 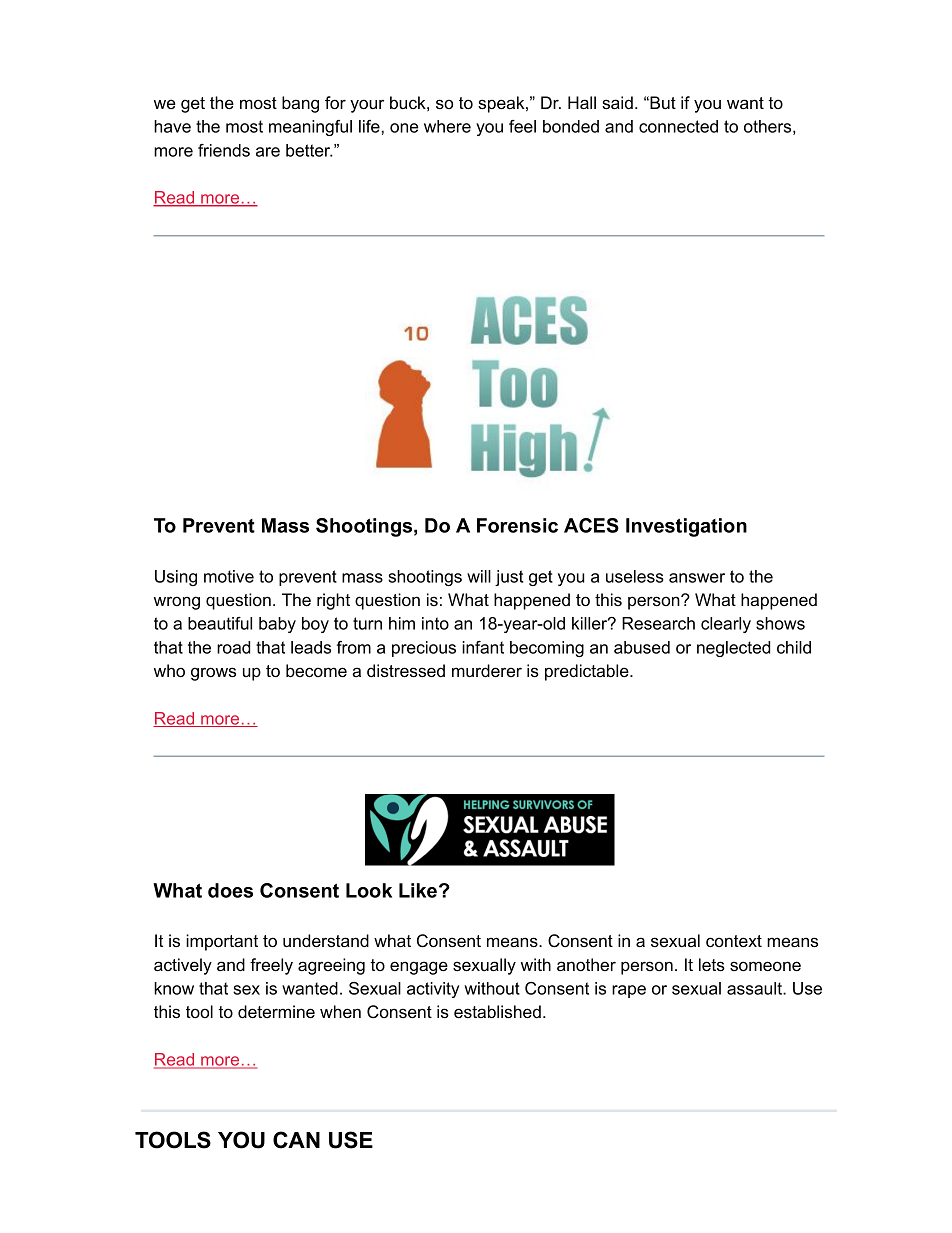 What do you see at coordinates (733, 649) in the screenshot?
I see `neglected` at bounding box center [733, 649].
